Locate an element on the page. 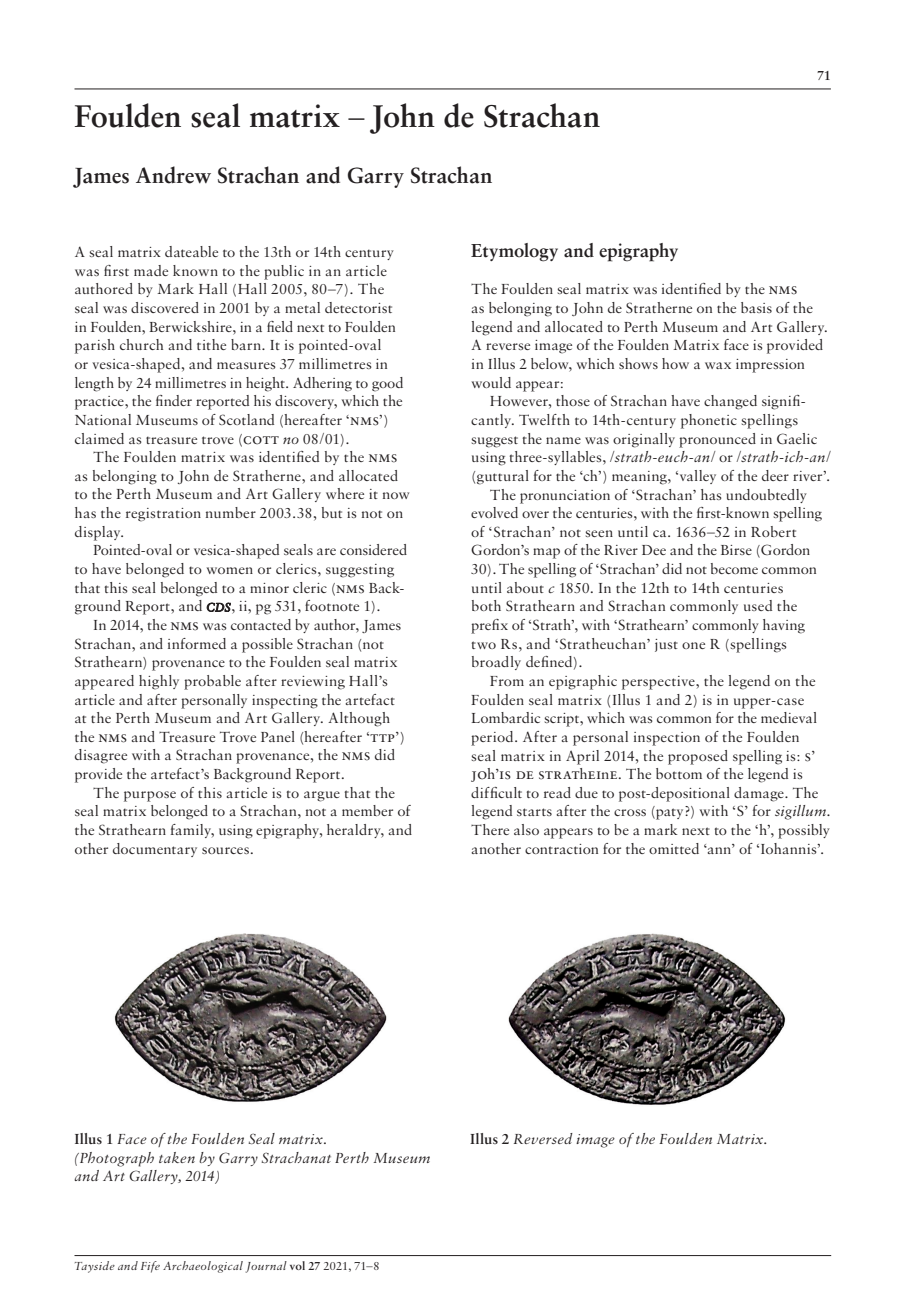 This page has width=924, height=1308. Archaeological is located at coordinates (203, 1267).
